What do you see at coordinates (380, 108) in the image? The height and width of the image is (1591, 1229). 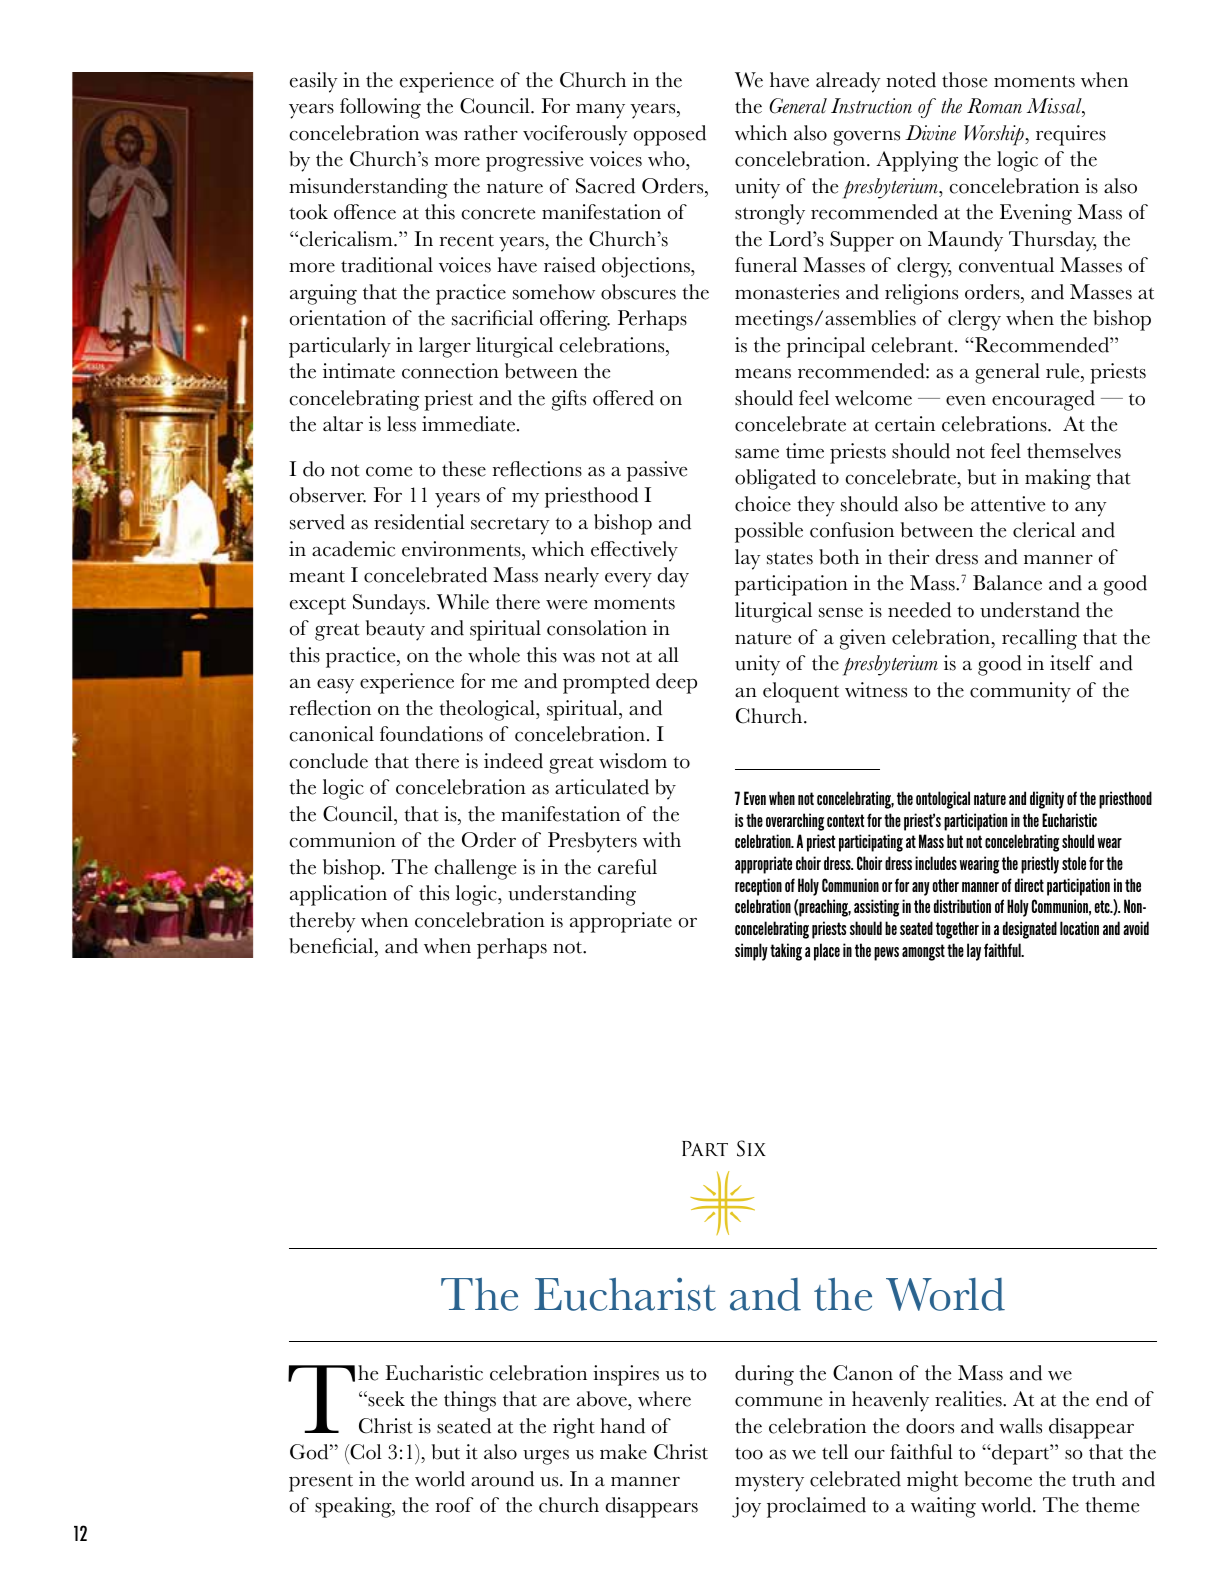 I see `following` at bounding box center [380, 108].
